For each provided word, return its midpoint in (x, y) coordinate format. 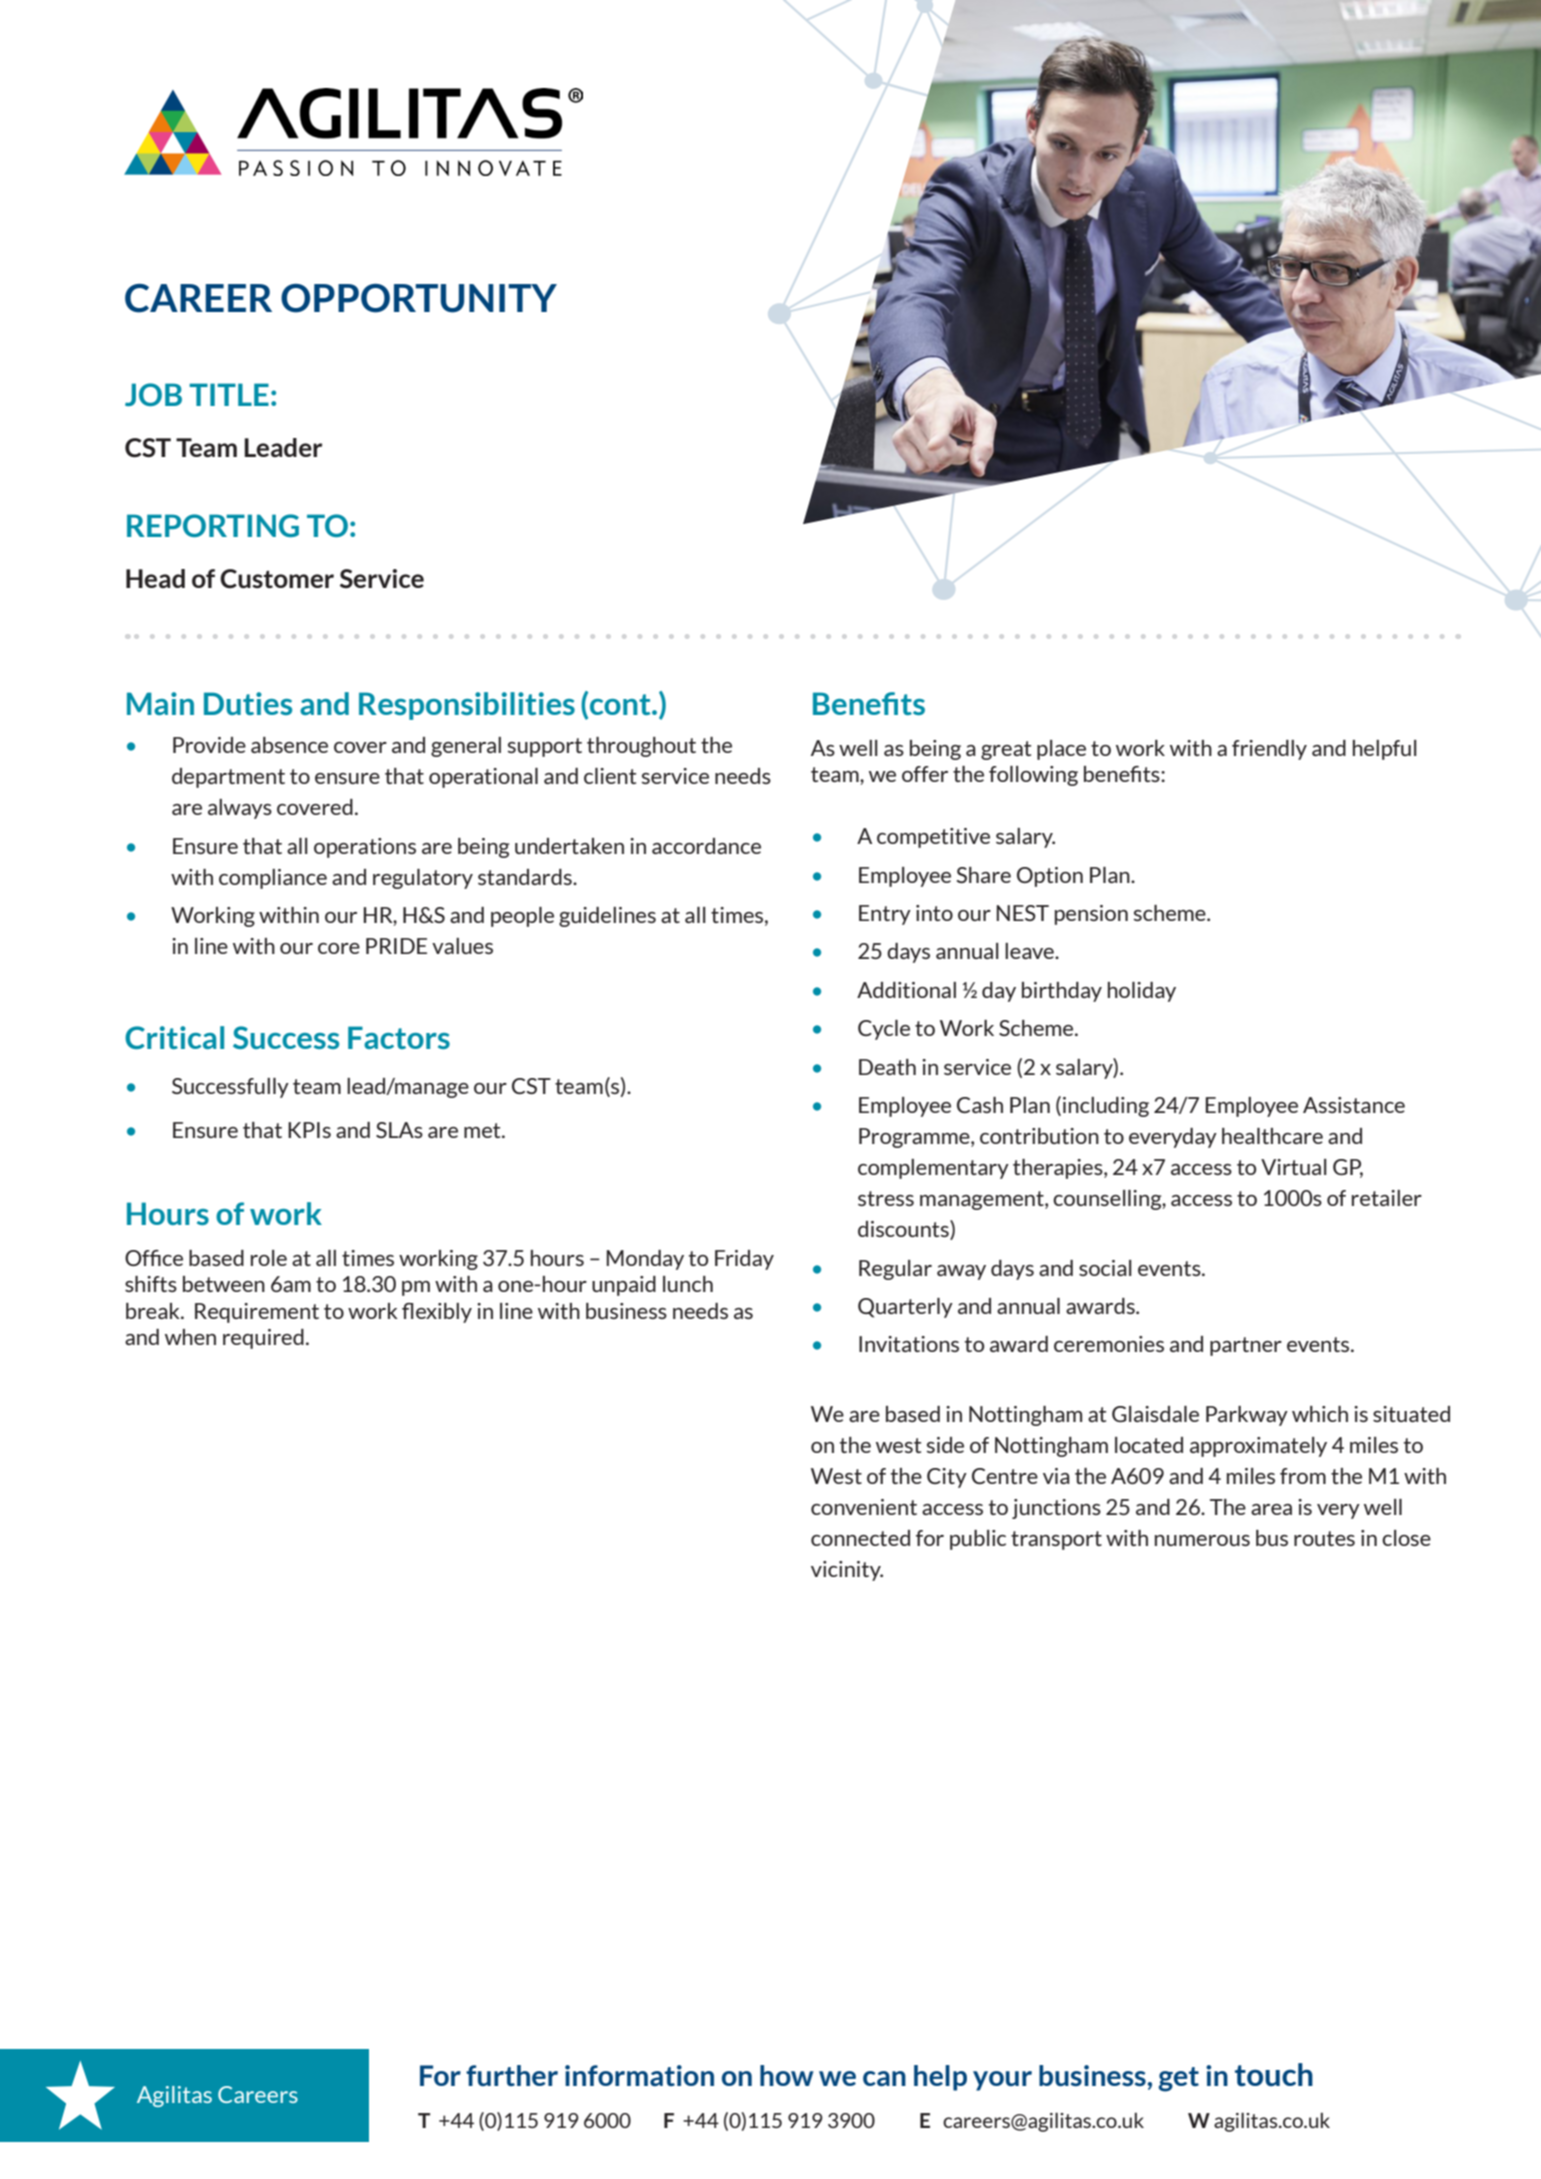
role (269, 1258)
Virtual (1294, 1167)
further (512, 2075)
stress (886, 1198)
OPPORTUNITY (419, 298)
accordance (706, 846)
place (1061, 750)
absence (289, 745)
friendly (1269, 750)
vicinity (847, 1571)
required (263, 1339)
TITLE (229, 394)
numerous (1202, 1540)
